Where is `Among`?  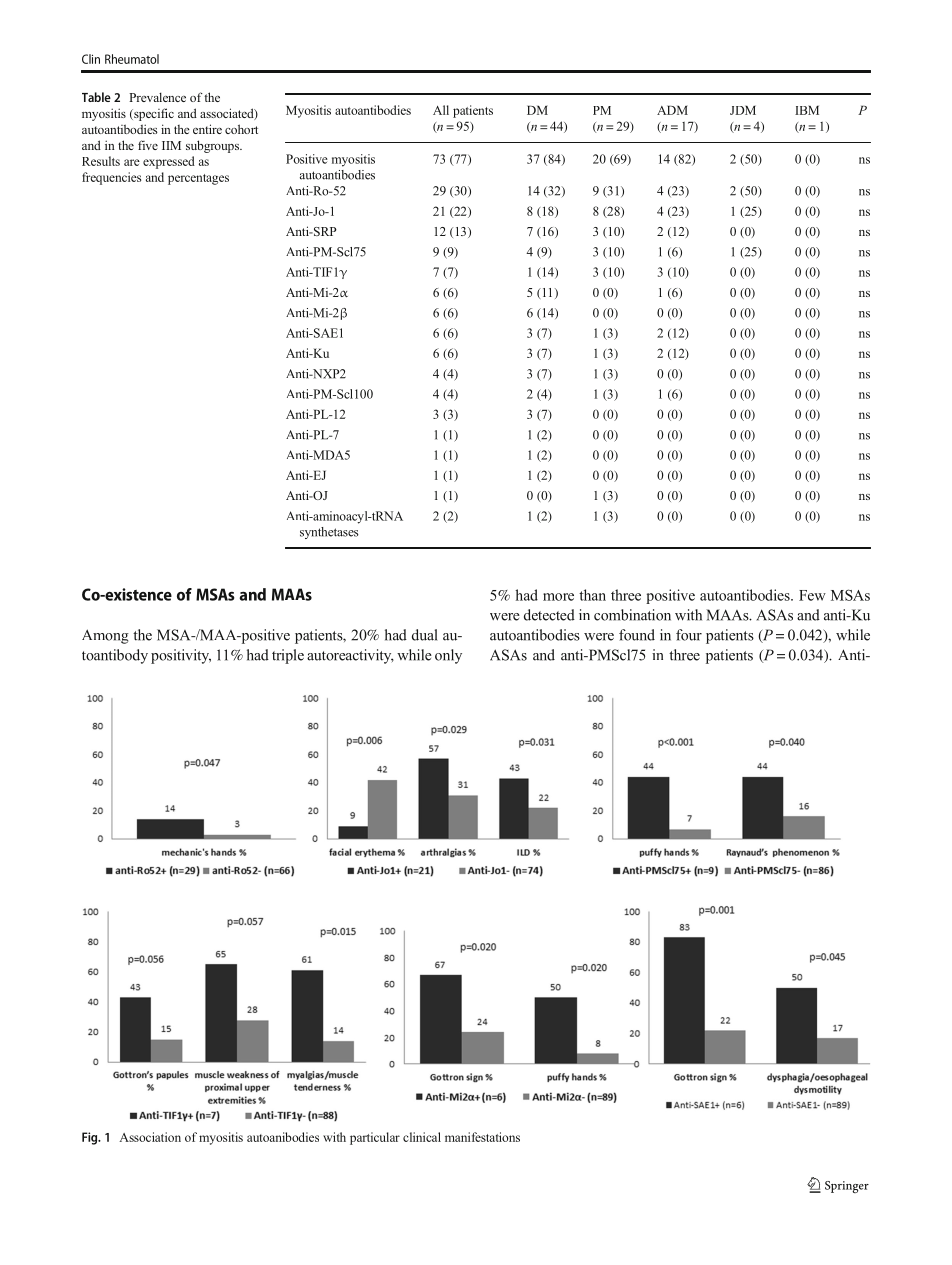
Among is located at coordinates (105, 636).
